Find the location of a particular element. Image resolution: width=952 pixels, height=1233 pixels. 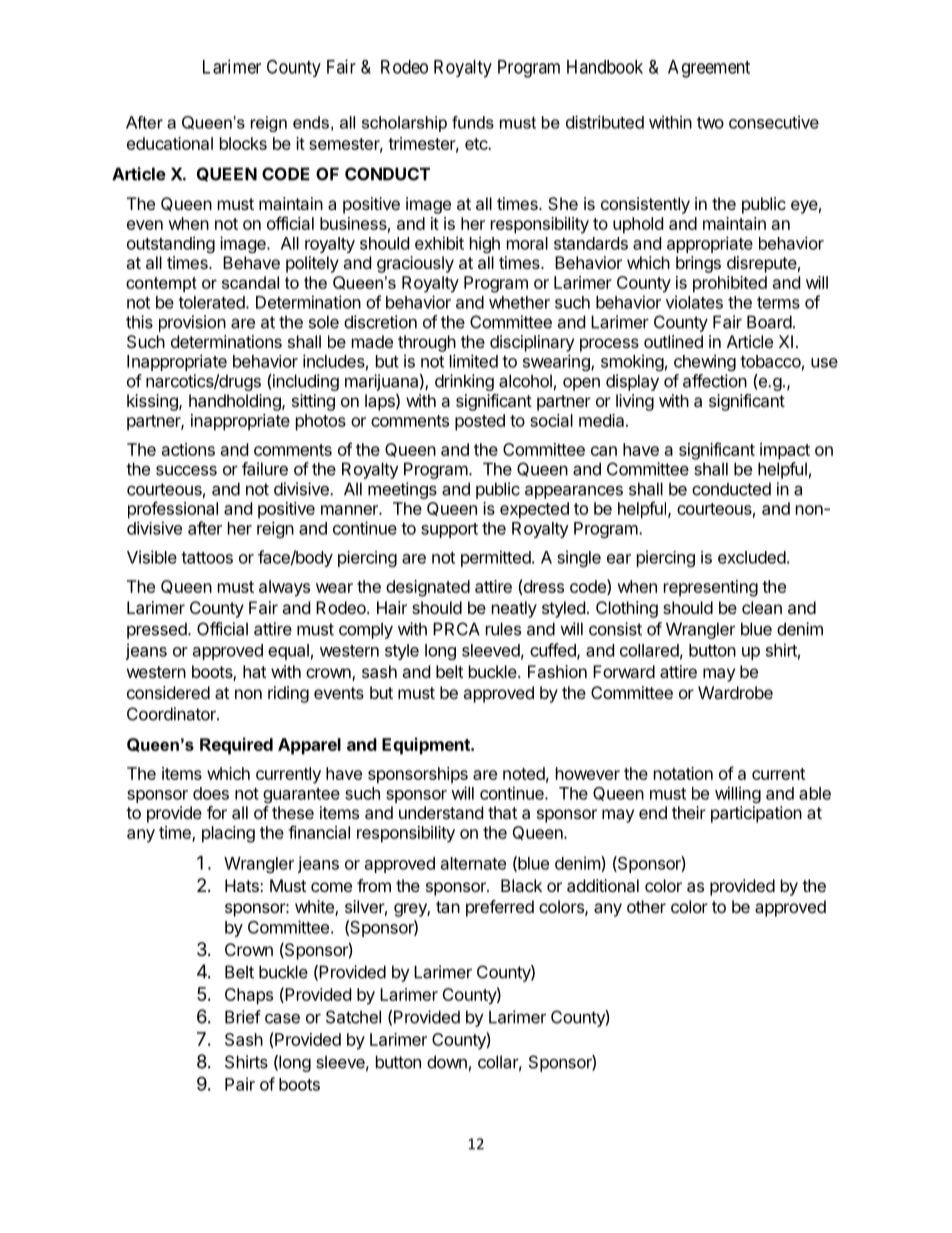

blocks is located at coordinates (243, 143).
